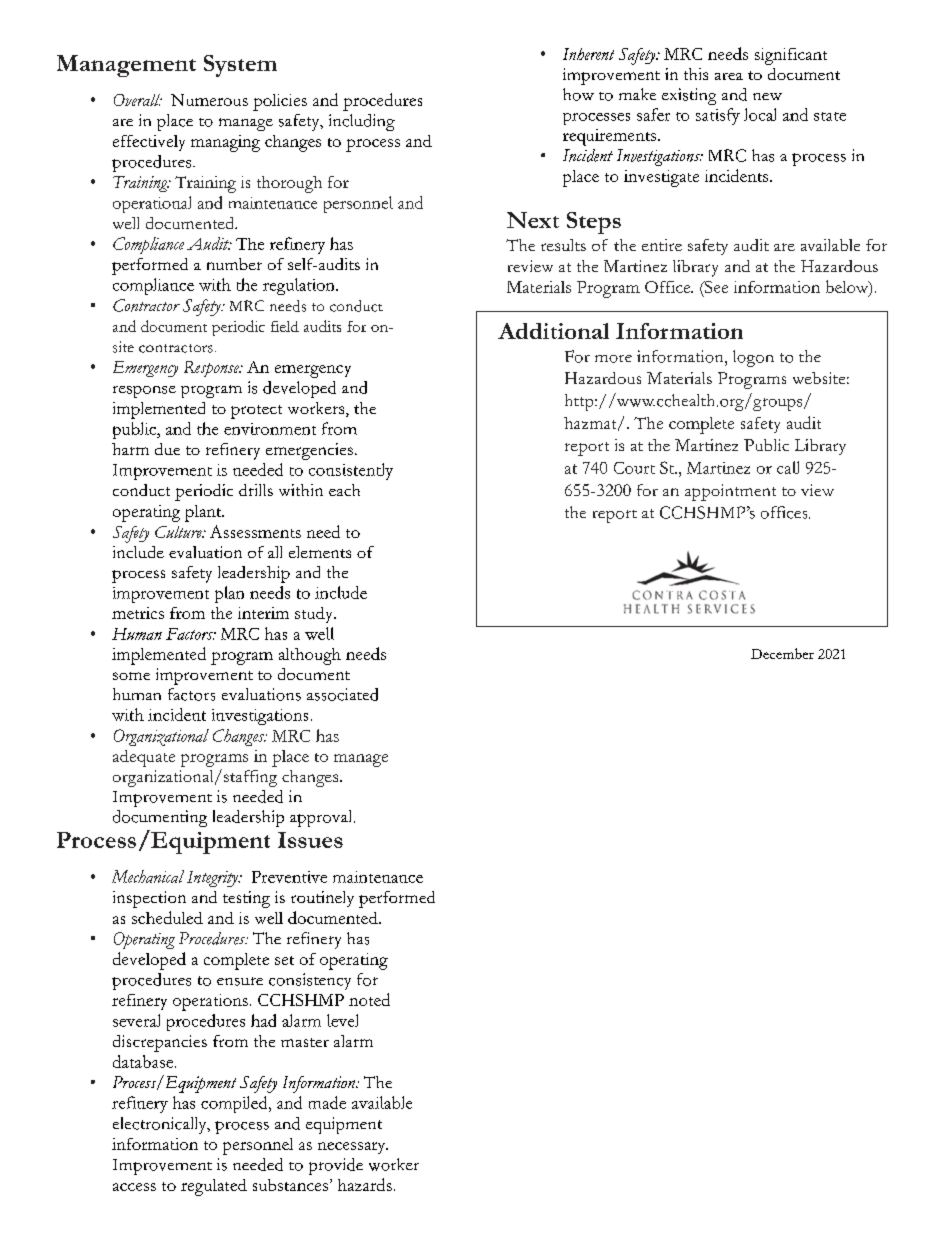 The height and width of the document is (1233, 952). Describe the element at coordinates (353, 1148) in the document. I see `necessary` at that location.
